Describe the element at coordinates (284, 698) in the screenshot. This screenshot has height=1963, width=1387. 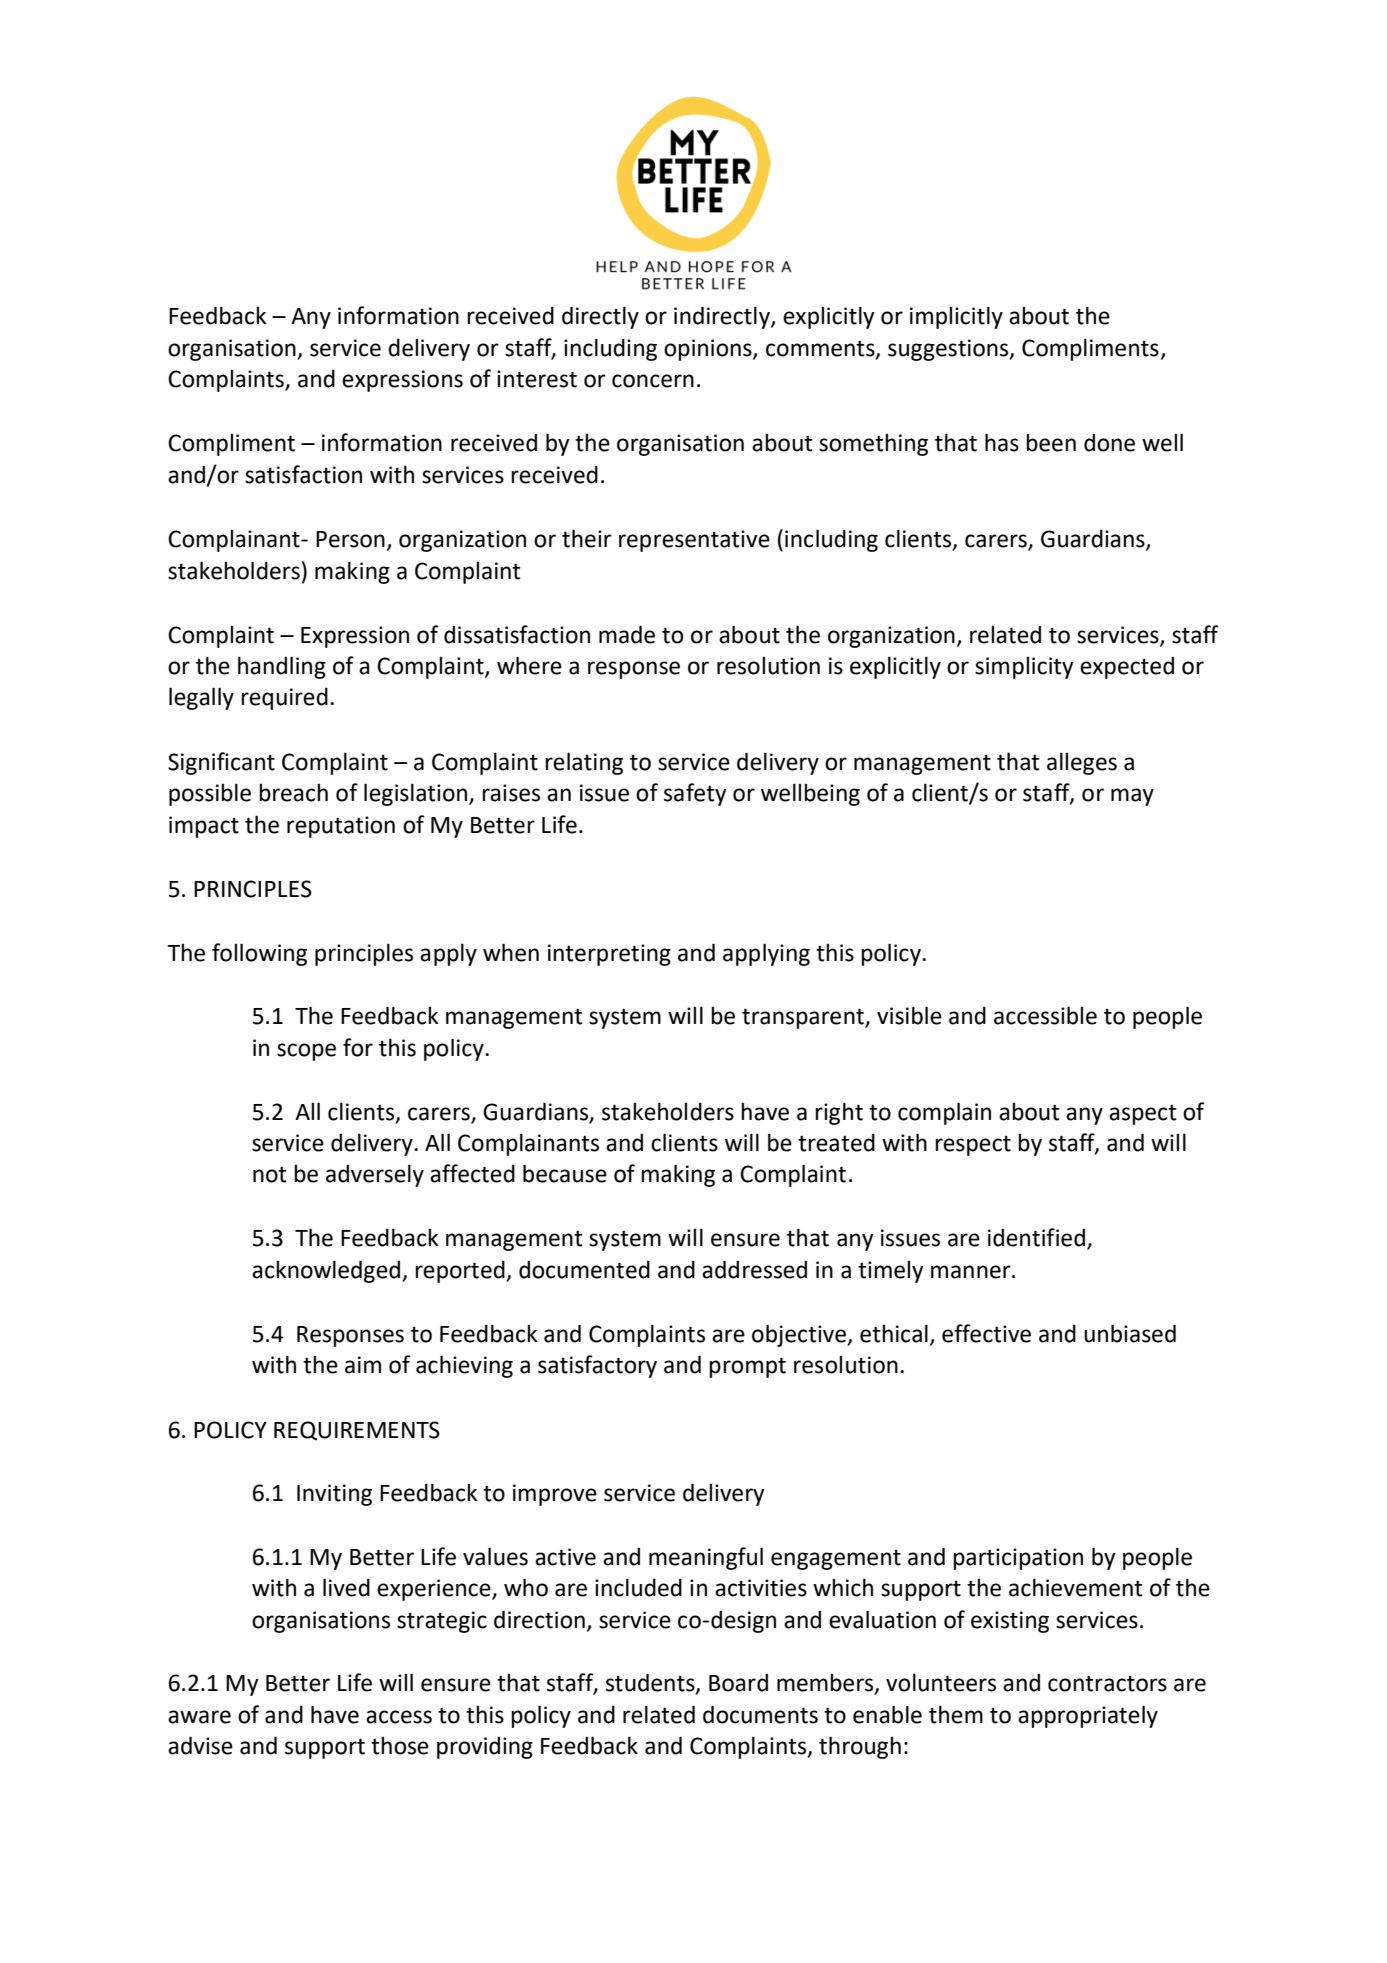
I see `required` at that location.
